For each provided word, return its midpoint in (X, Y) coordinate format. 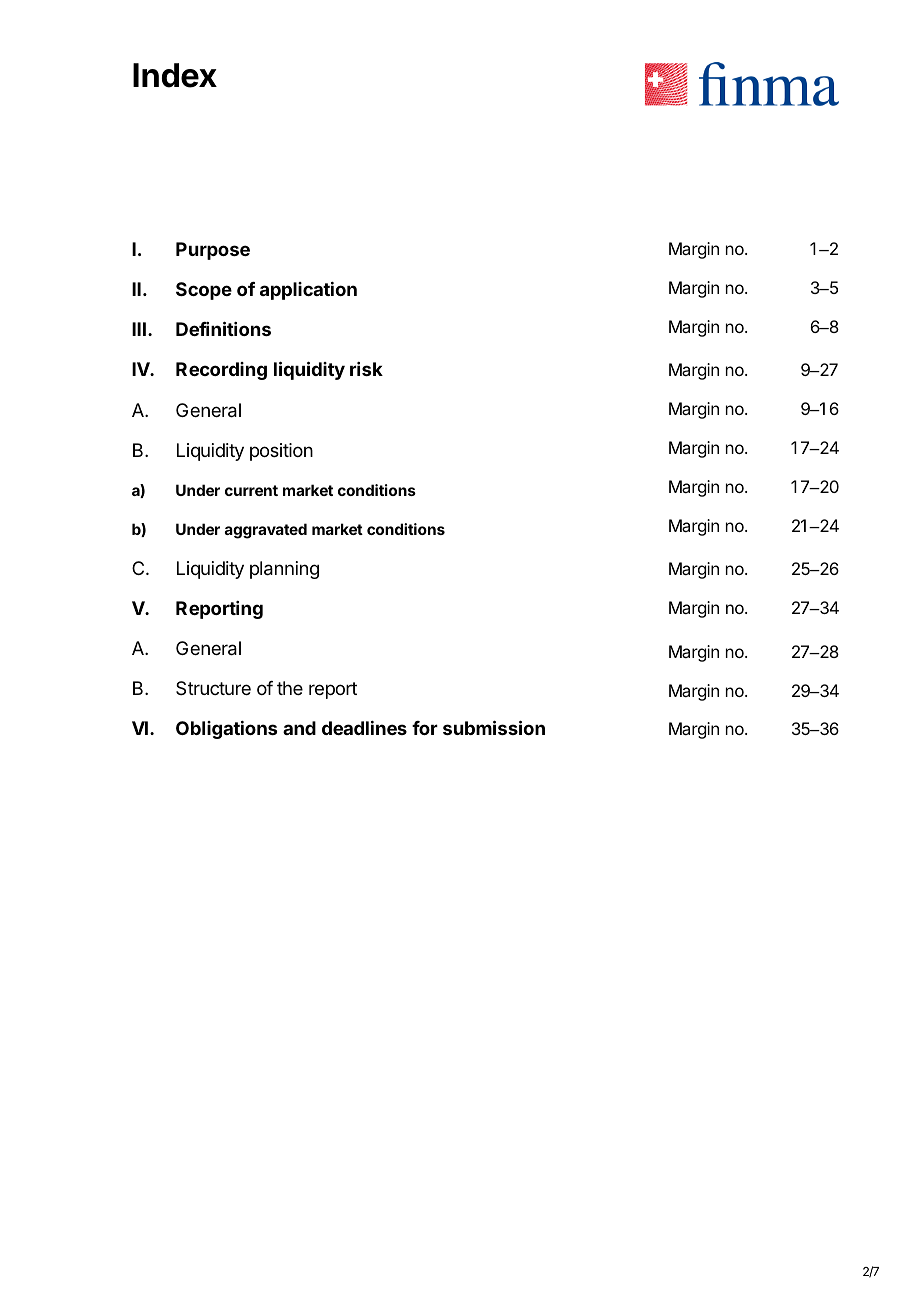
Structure (213, 688)
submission (494, 727)
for (425, 728)
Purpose (213, 251)
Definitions (223, 328)
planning (284, 570)
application (308, 291)
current (251, 490)
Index (175, 75)
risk (366, 369)
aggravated (266, 531)
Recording (221, 371)
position (281, 452)
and (299, 728)
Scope (204, 291)
